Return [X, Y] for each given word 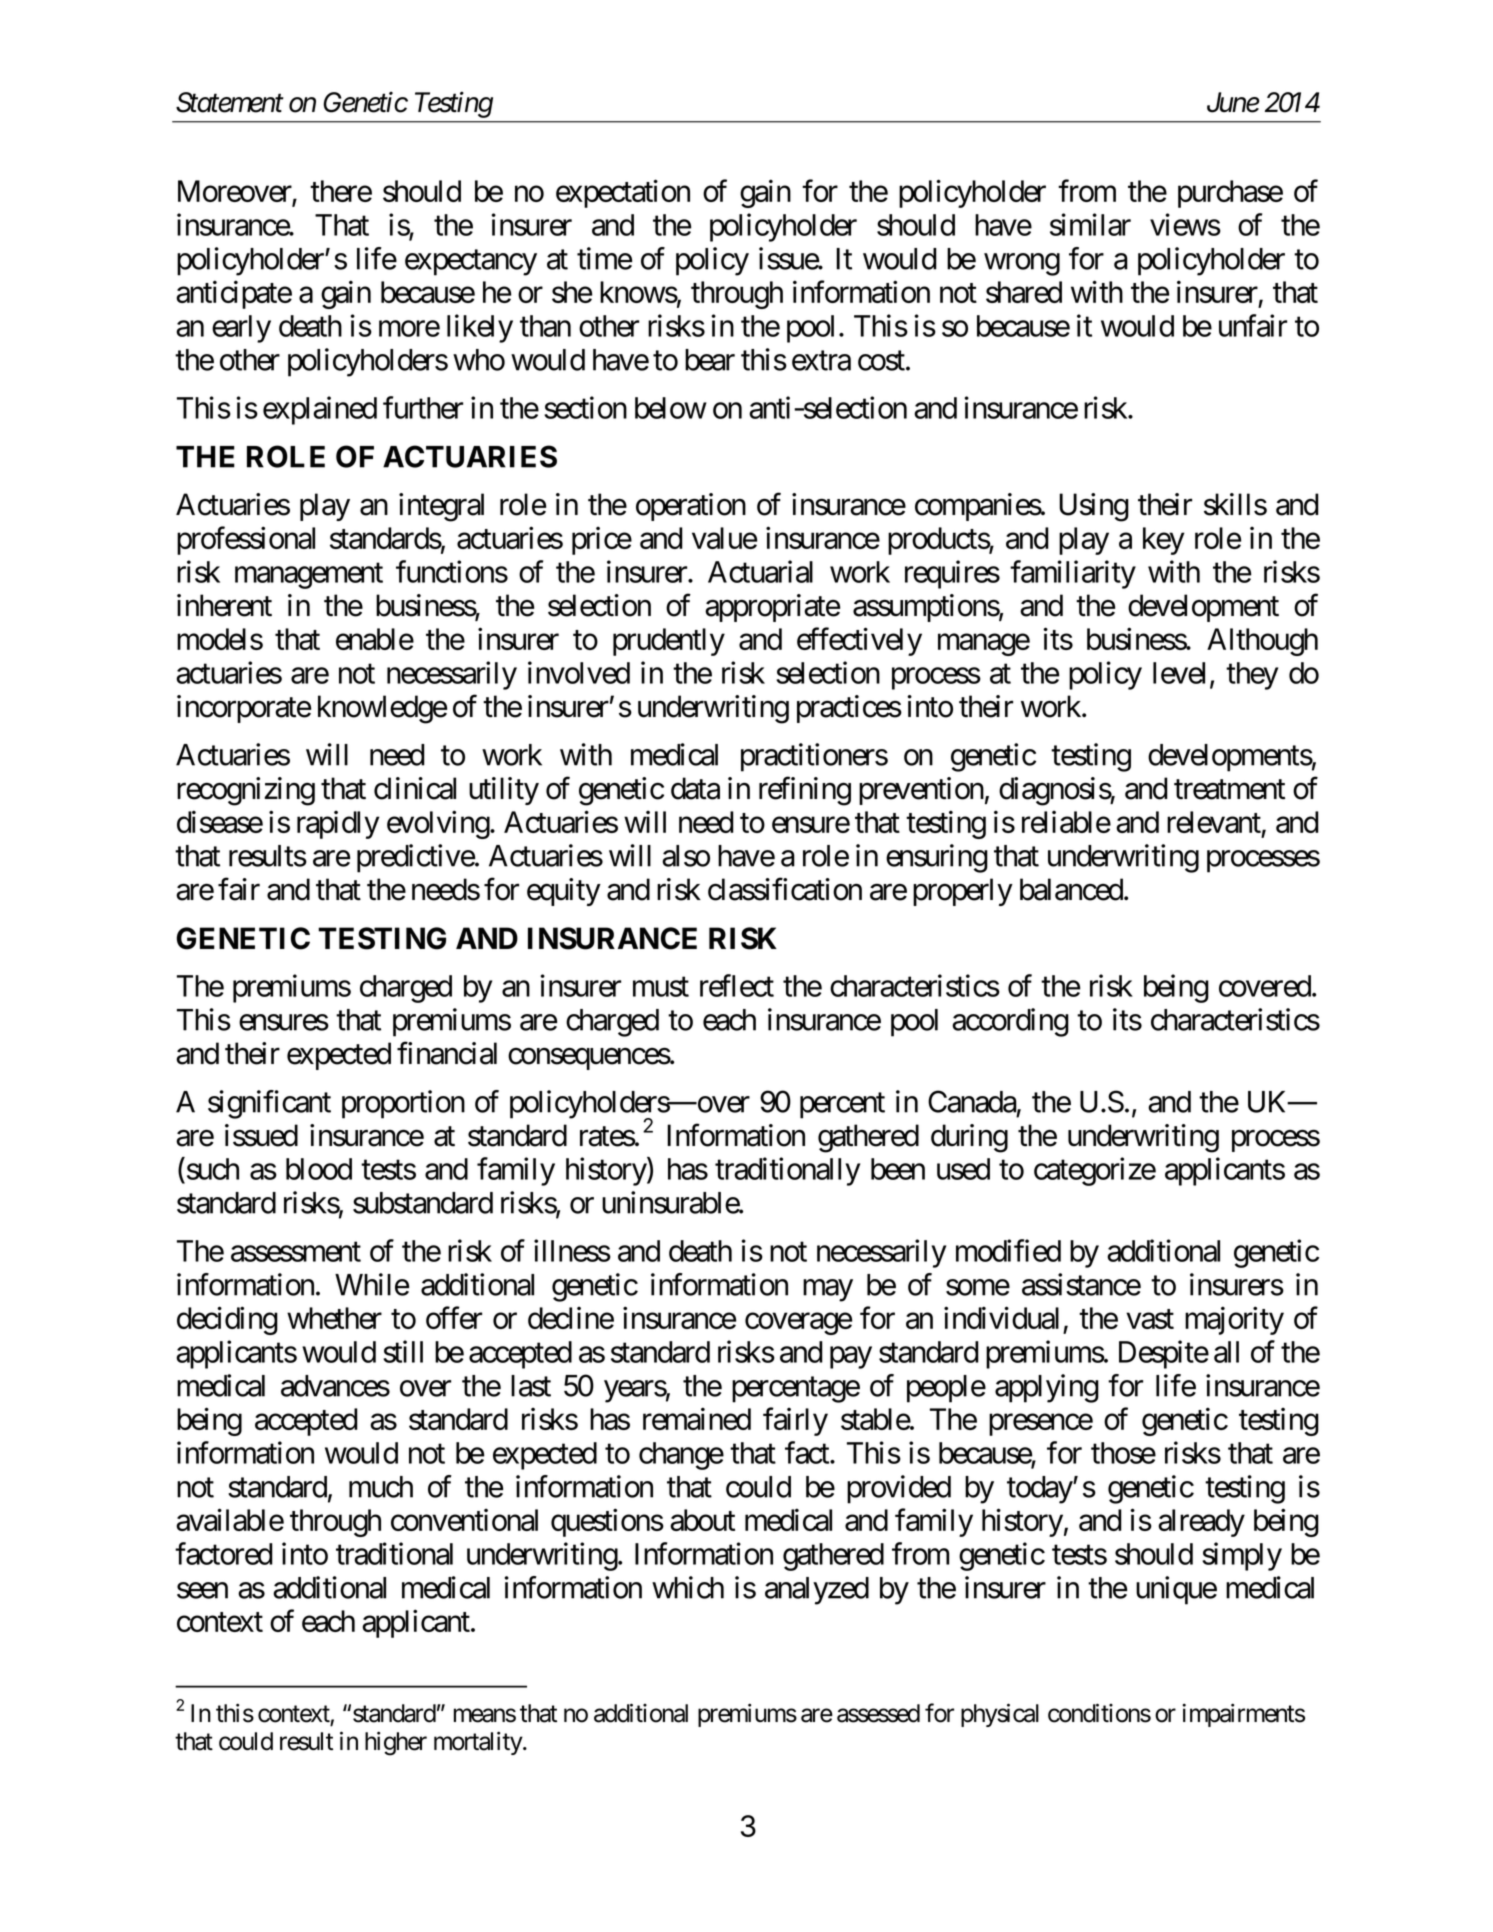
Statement [230, 102]
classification [785, 889]
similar [1090, 224]
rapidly [338, 824]
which [688, 1587]
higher [396, 1743]
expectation [623, 194]
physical [1000, 1715]
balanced [1071, 889]
